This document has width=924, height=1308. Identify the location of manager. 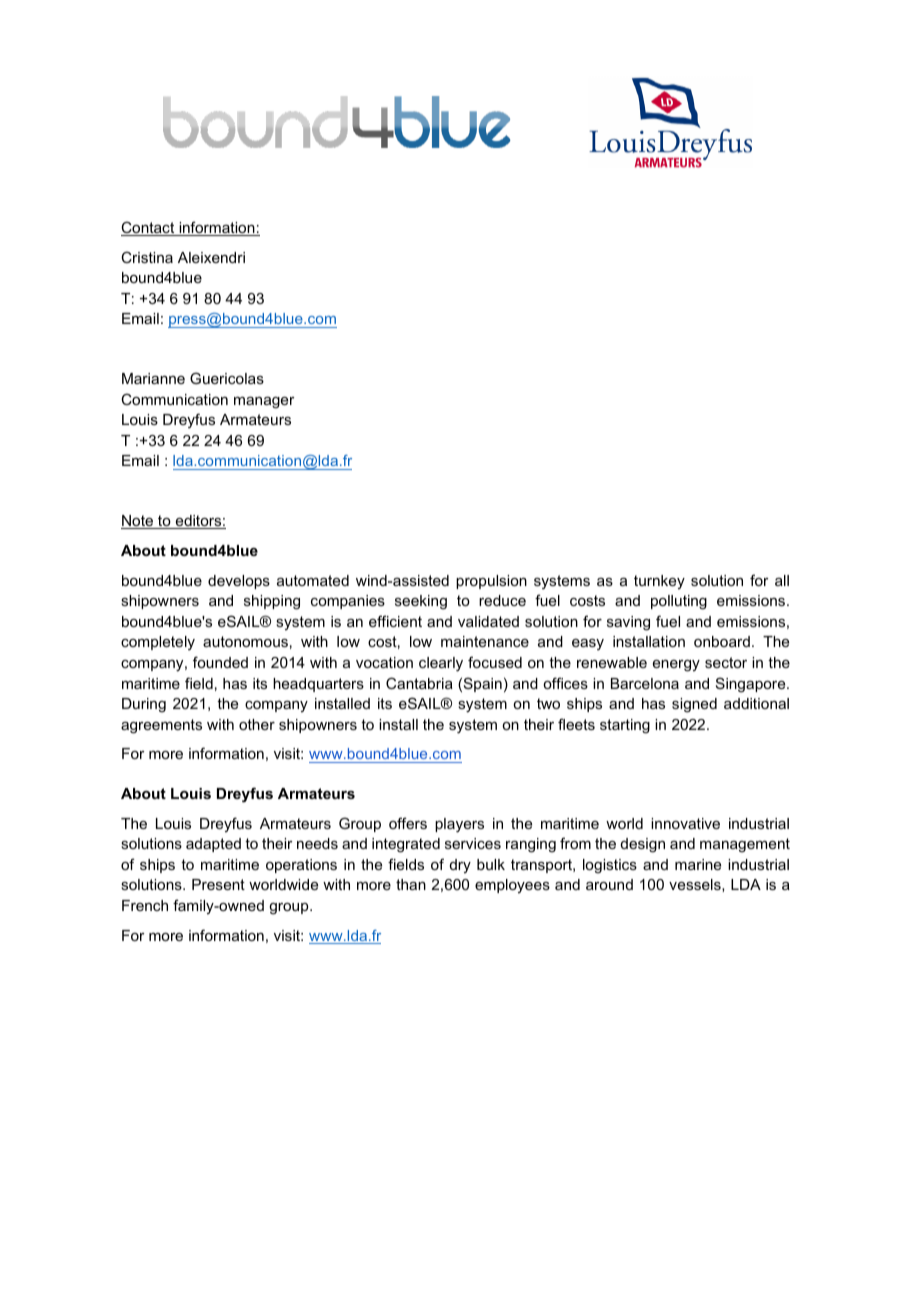
(264, 403).
